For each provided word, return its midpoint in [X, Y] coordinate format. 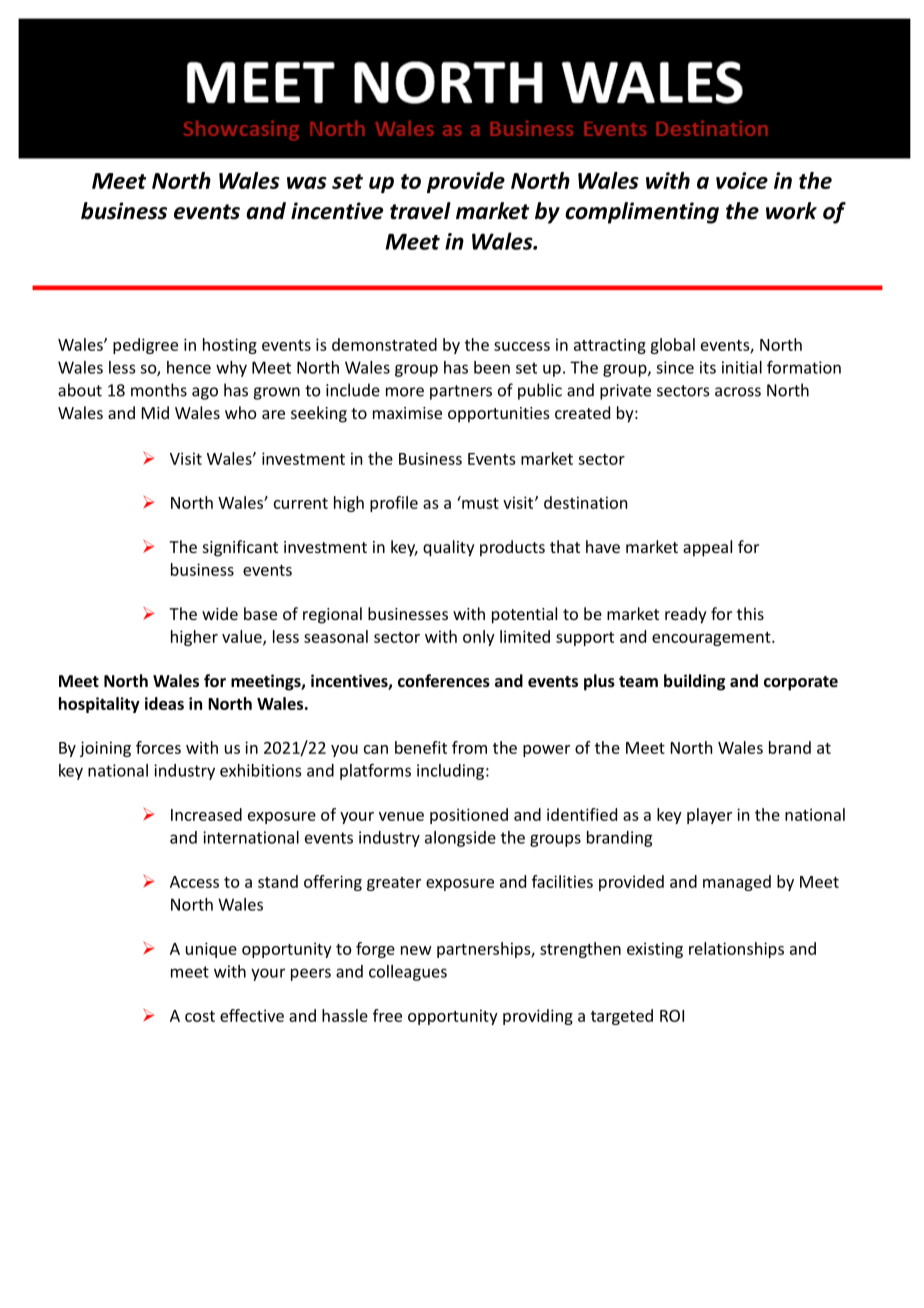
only [479, 638]
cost [200, 1016]
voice [742, 180]
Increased [206, 814]
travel [420, 211]
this [750, 613]
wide [220, 613]
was [307, 183]
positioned [469, 816]
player [709, 816]
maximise [407, 413]
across [738, 392]
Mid [155, 412]
